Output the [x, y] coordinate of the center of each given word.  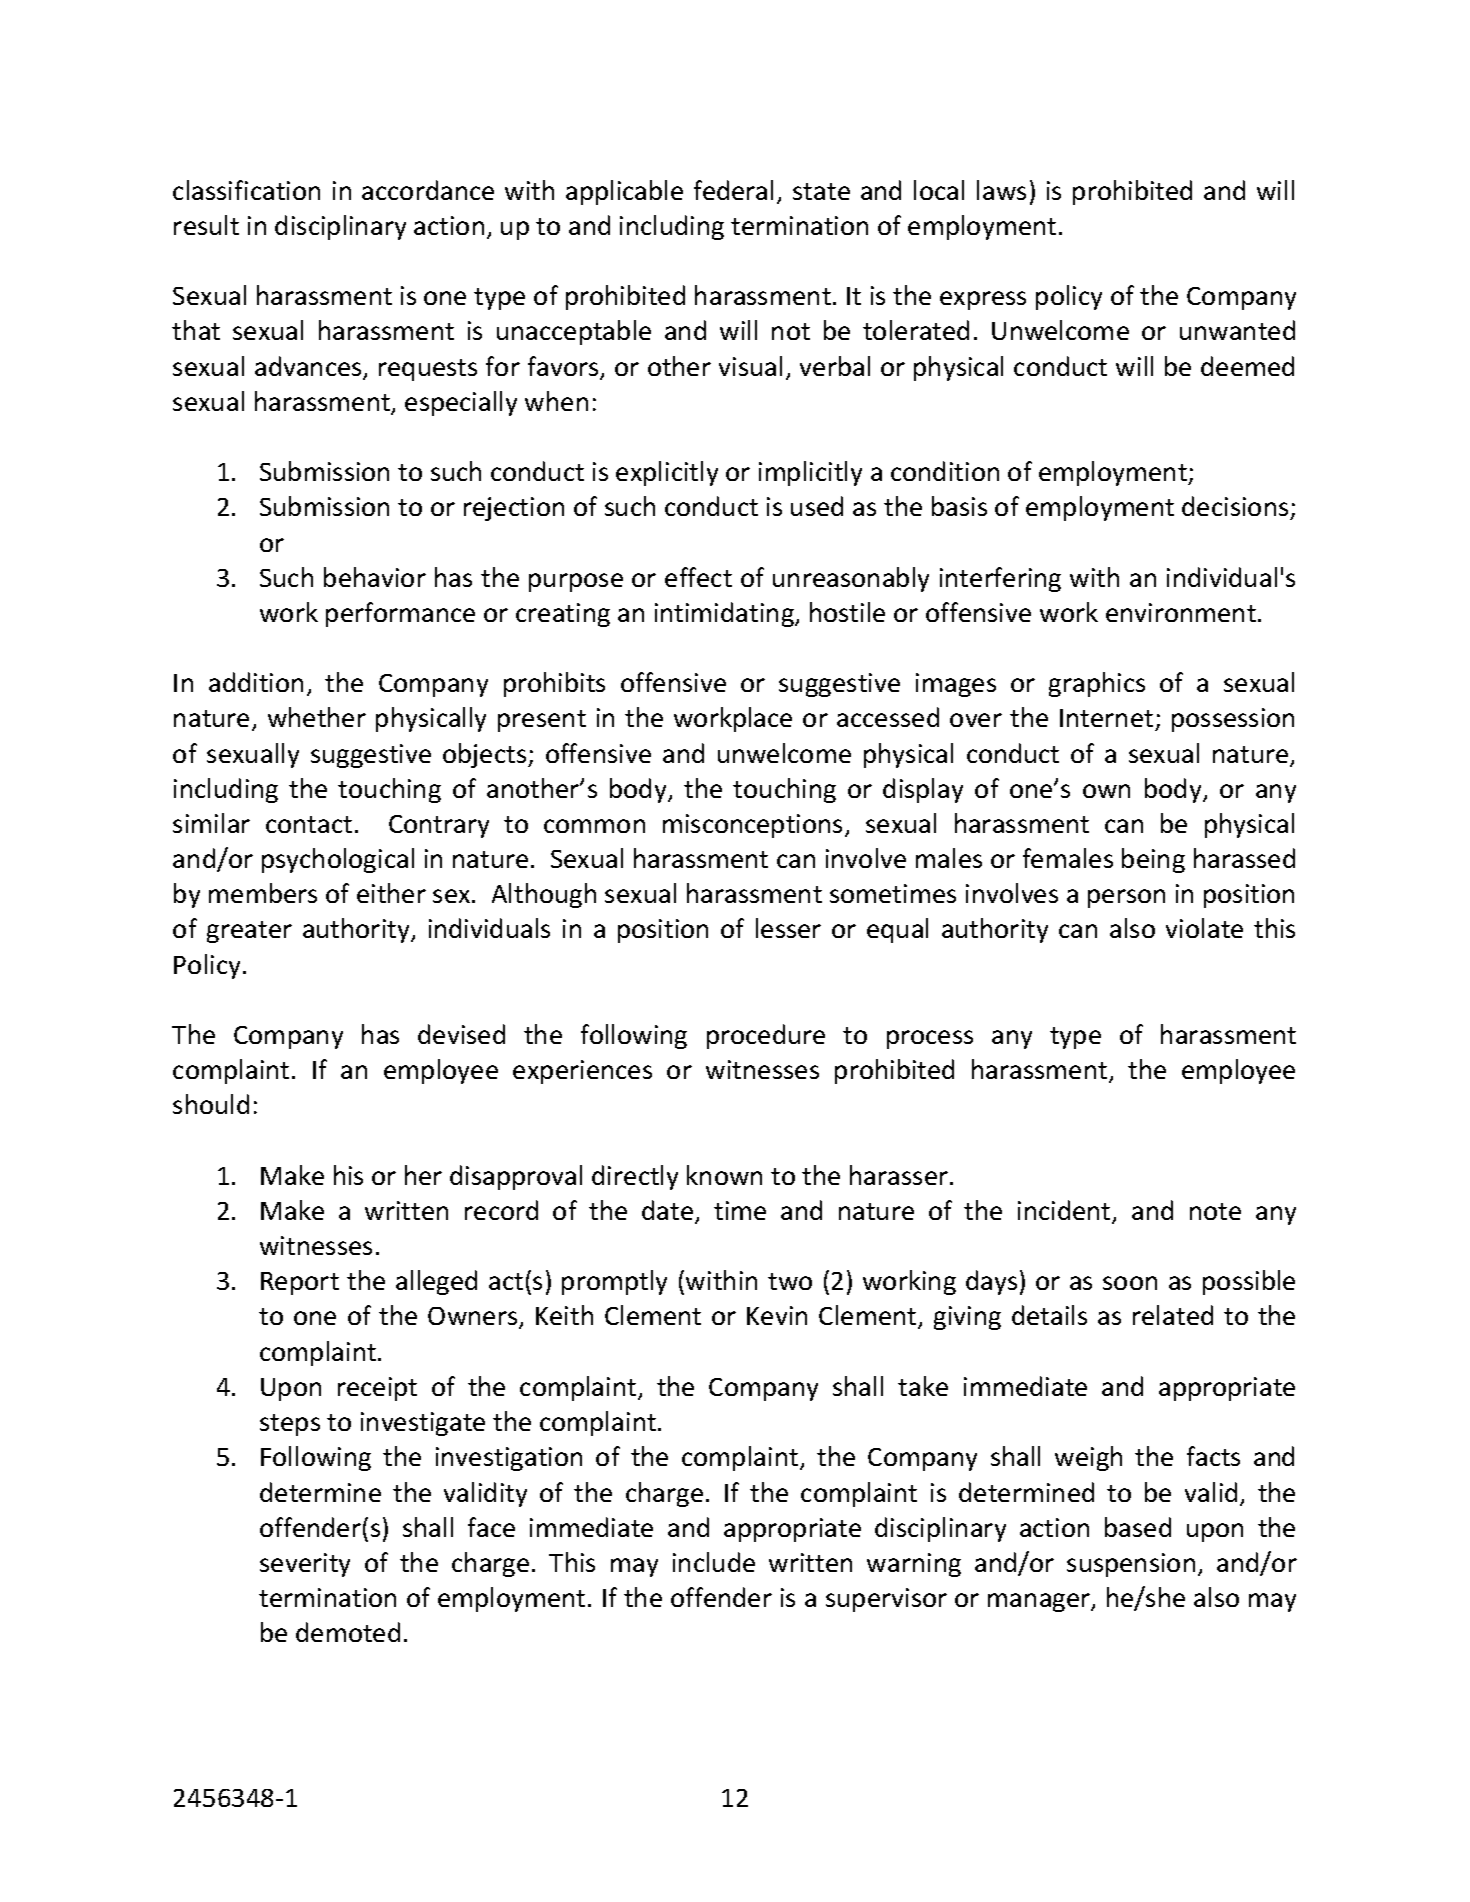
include [714, 1562]
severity [305, 1565]
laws [1001, 190]
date [669, 1211]
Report [300, 1283]
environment [1181, 612]
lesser [788, 928]
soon [1130, 1283]
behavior [375, 577]
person [1126, 898]
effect [698, 577]
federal [733, 190]
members [263, 893]
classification [246, 190]
